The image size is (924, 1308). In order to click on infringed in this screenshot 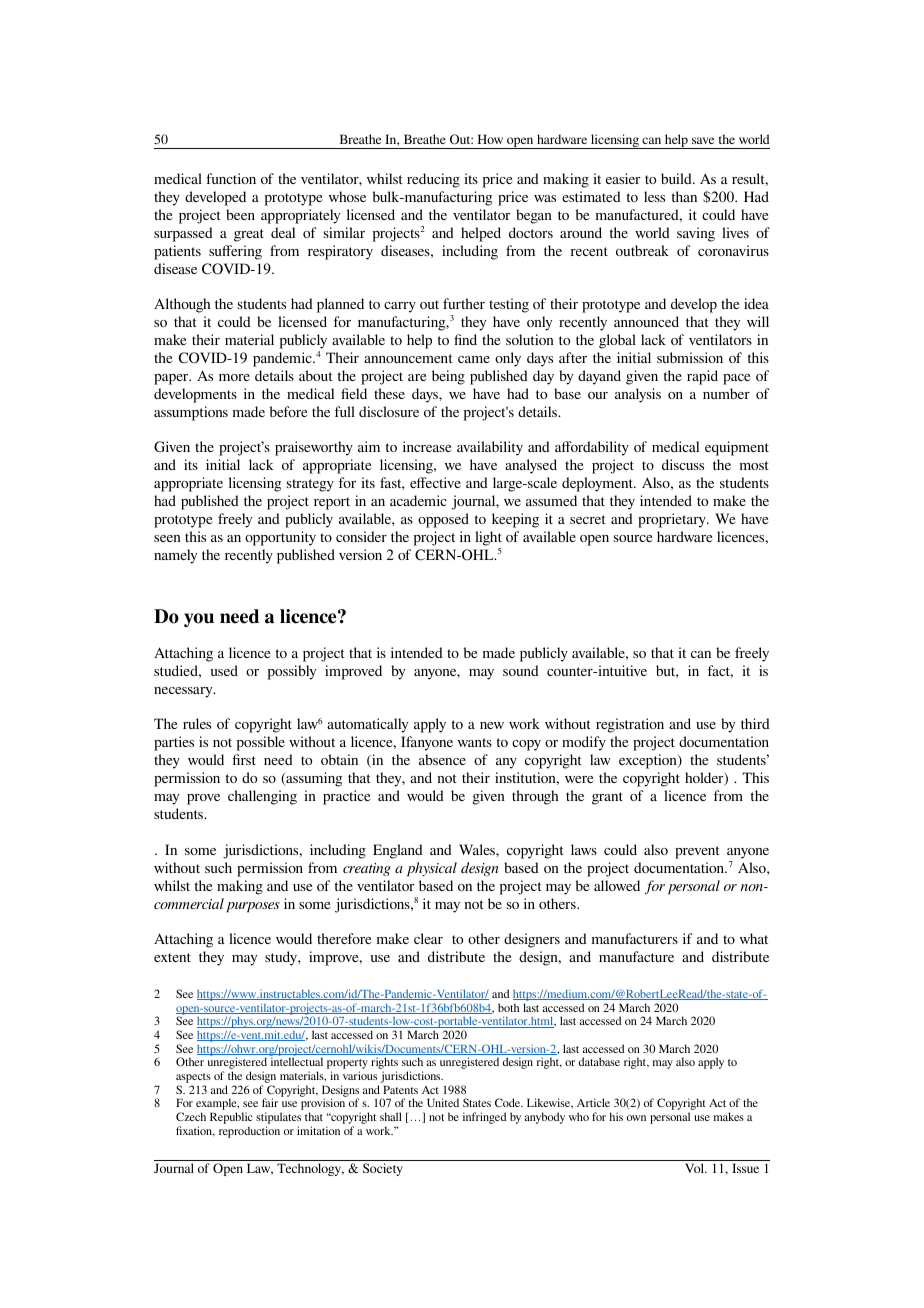, I will do `click(484, 1118)`.
